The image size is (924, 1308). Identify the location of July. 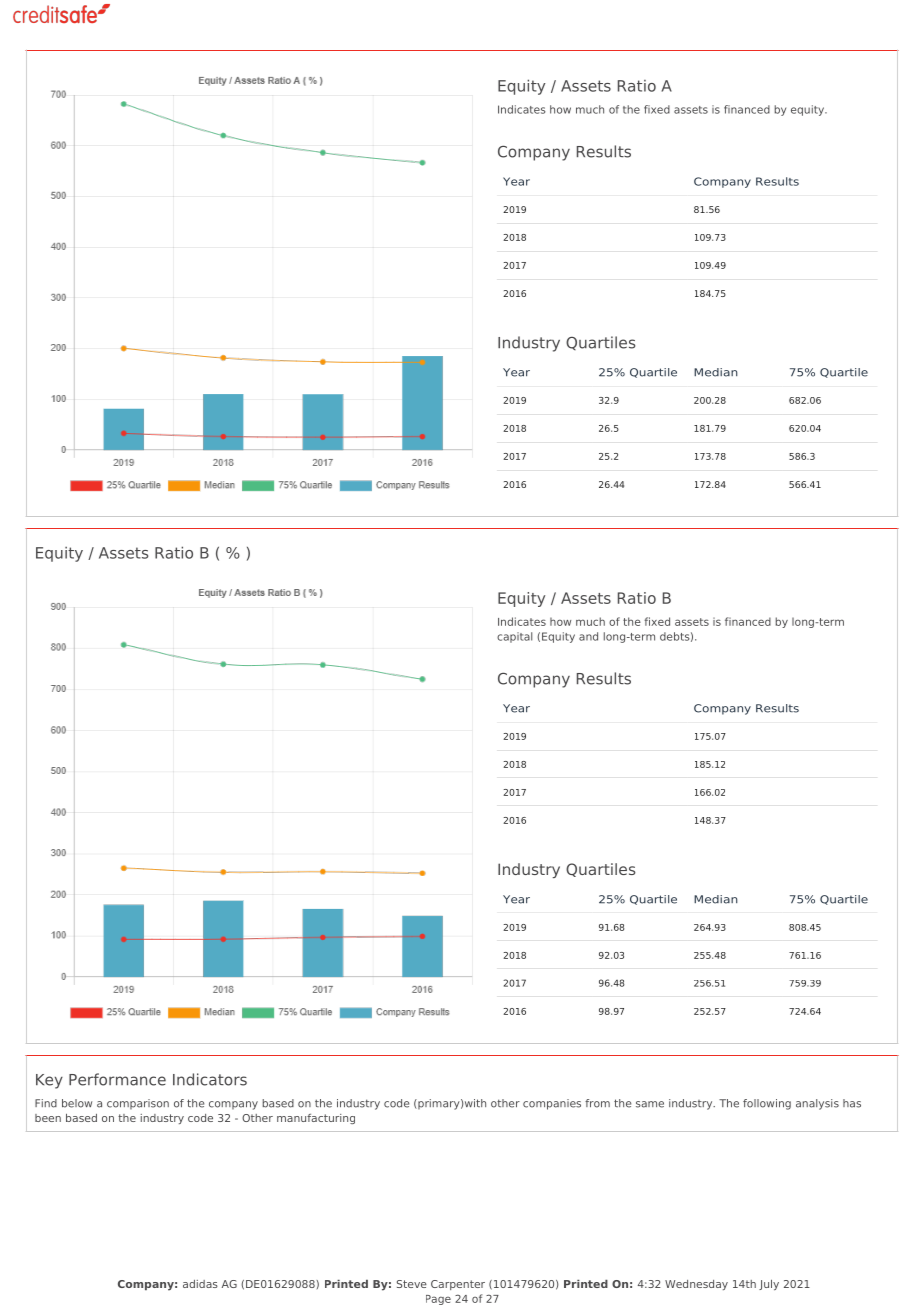
(769, 1285).
